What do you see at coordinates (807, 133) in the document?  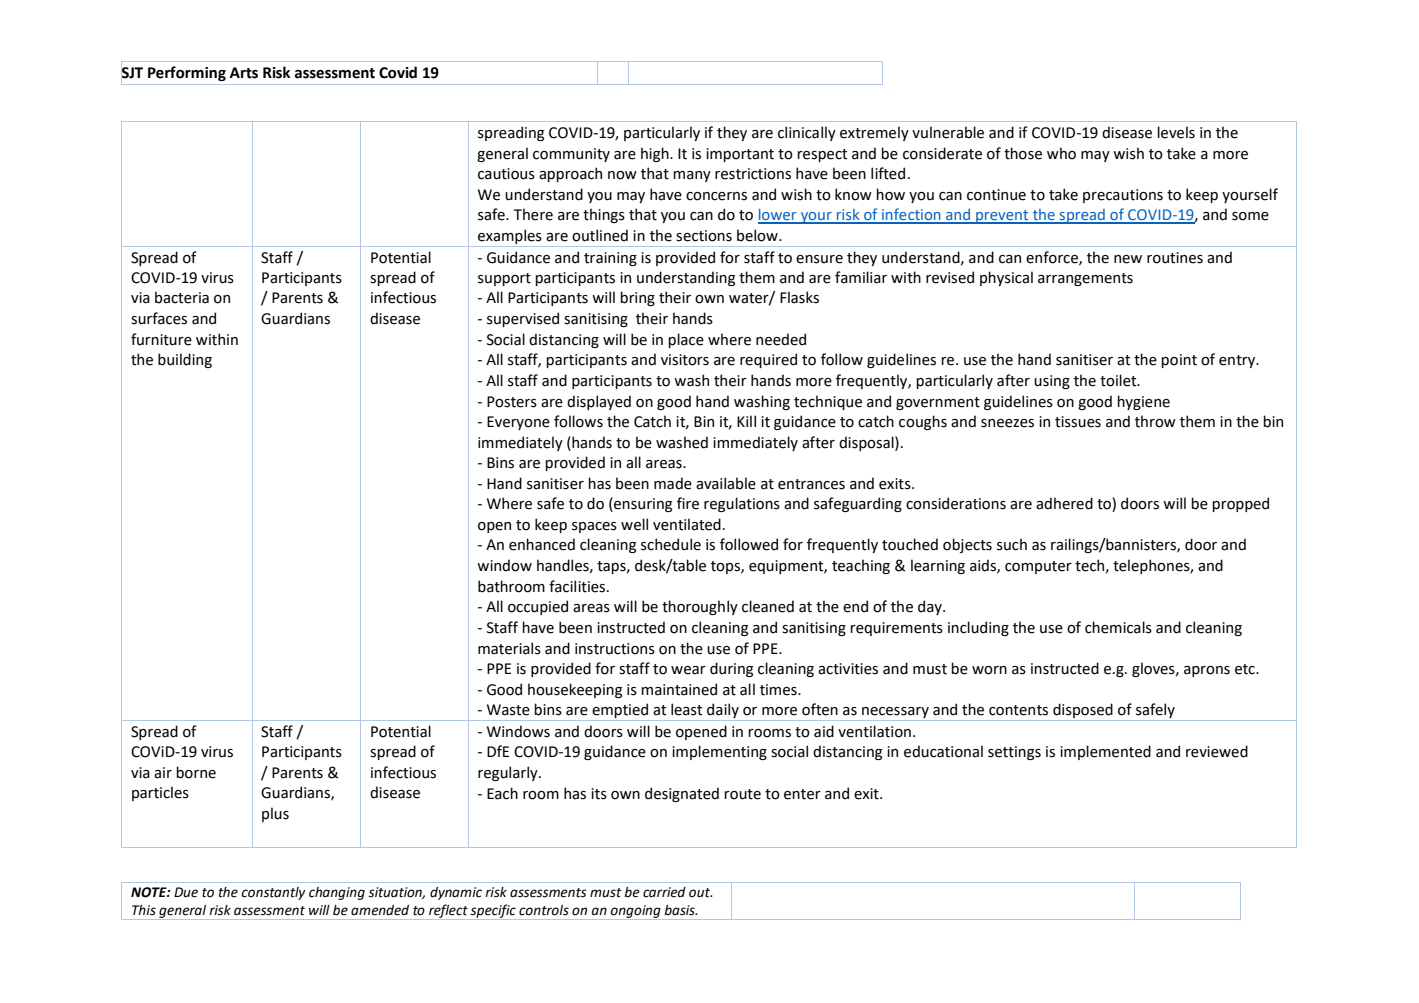 I see `clinically` at bounding box center [807, 133].
